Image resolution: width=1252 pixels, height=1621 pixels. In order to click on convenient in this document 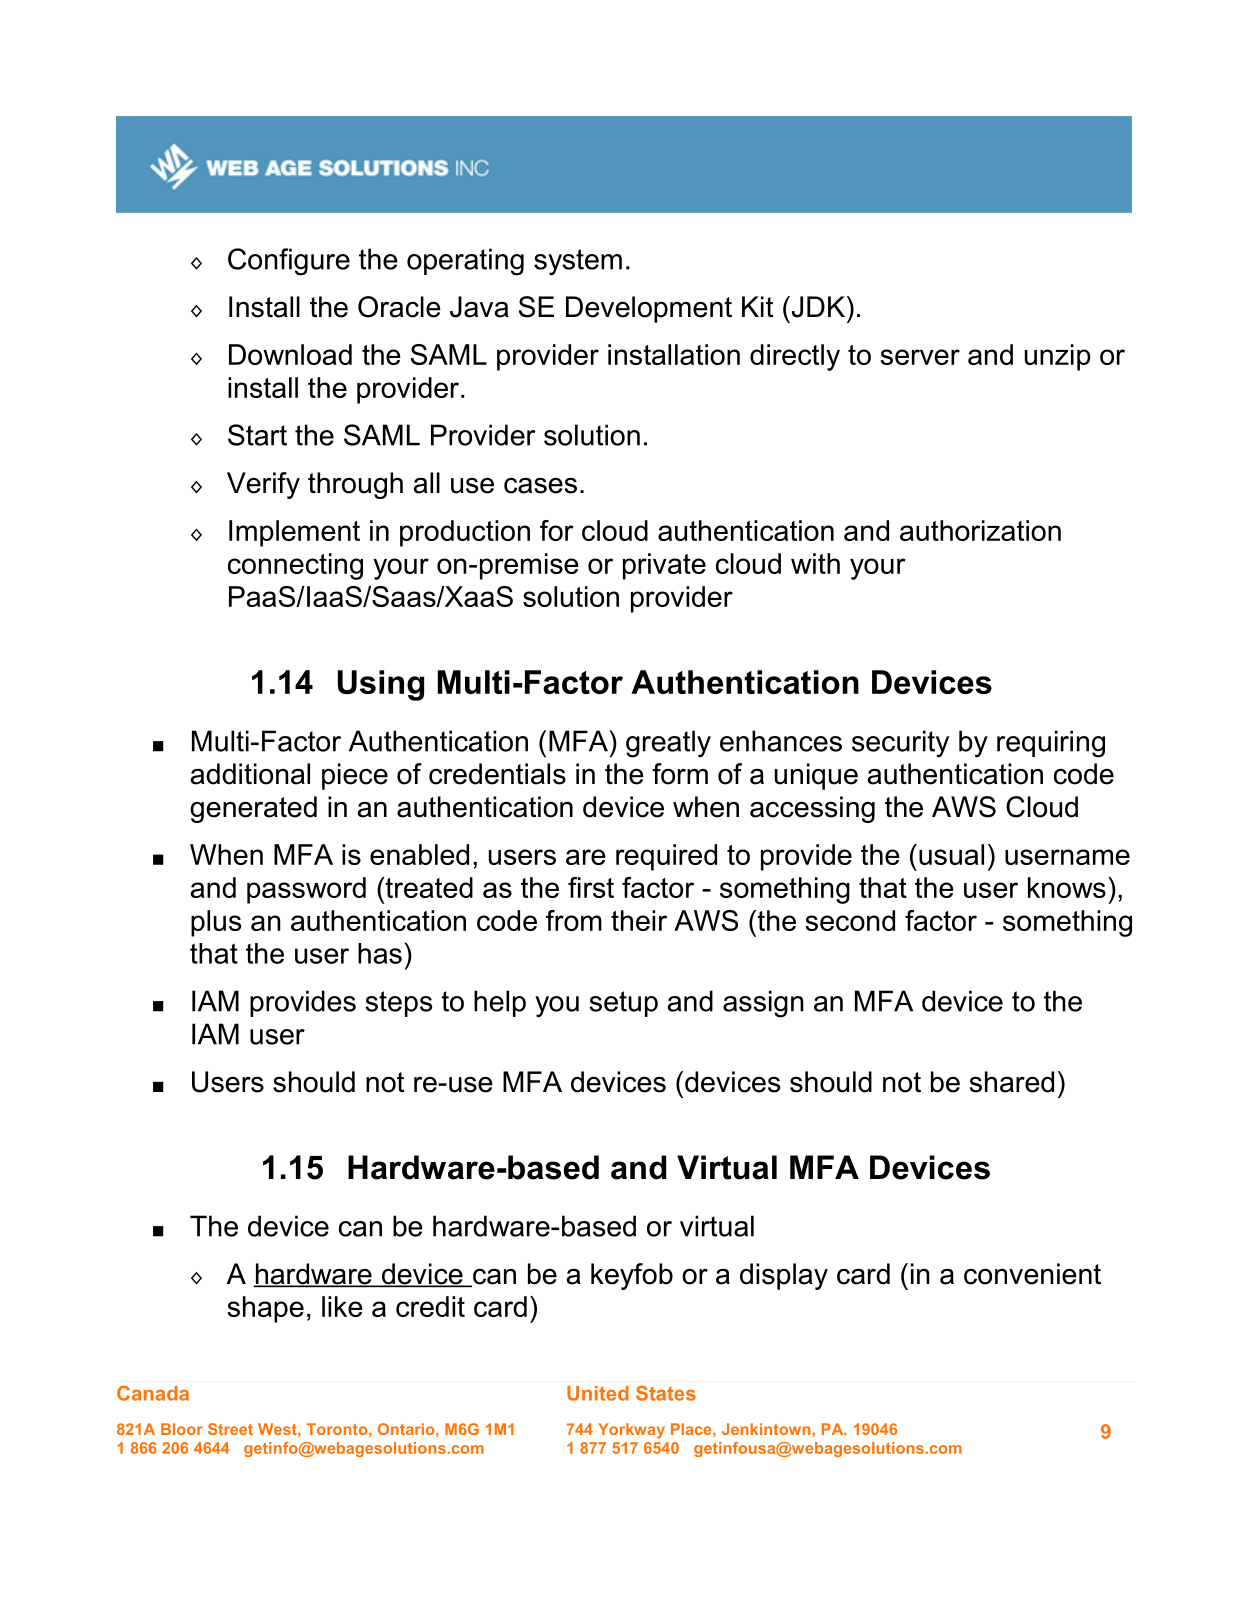, I will do `click(1032, 1274)`.
